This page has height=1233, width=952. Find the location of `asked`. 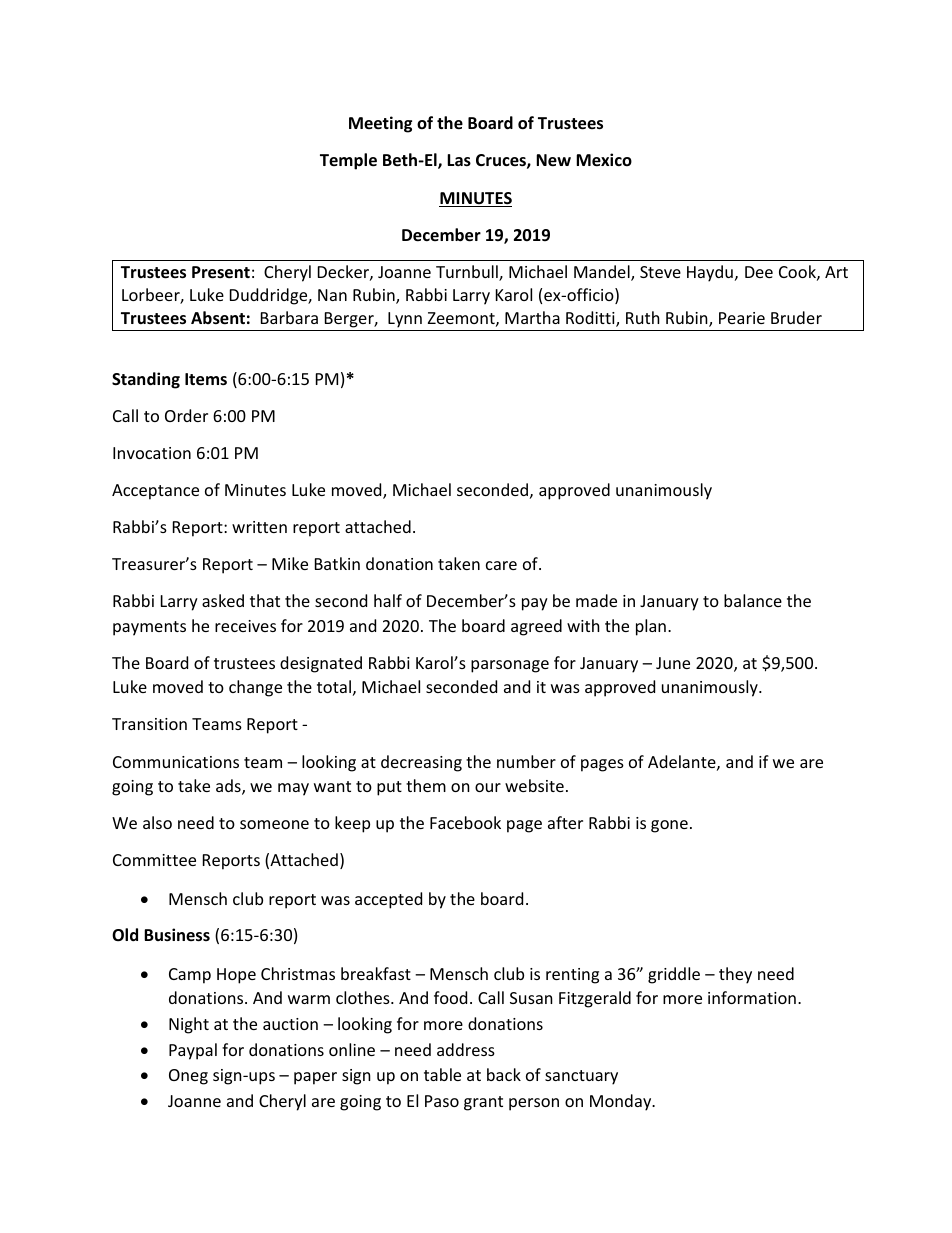

asked is located at coordinates (223, 600).
